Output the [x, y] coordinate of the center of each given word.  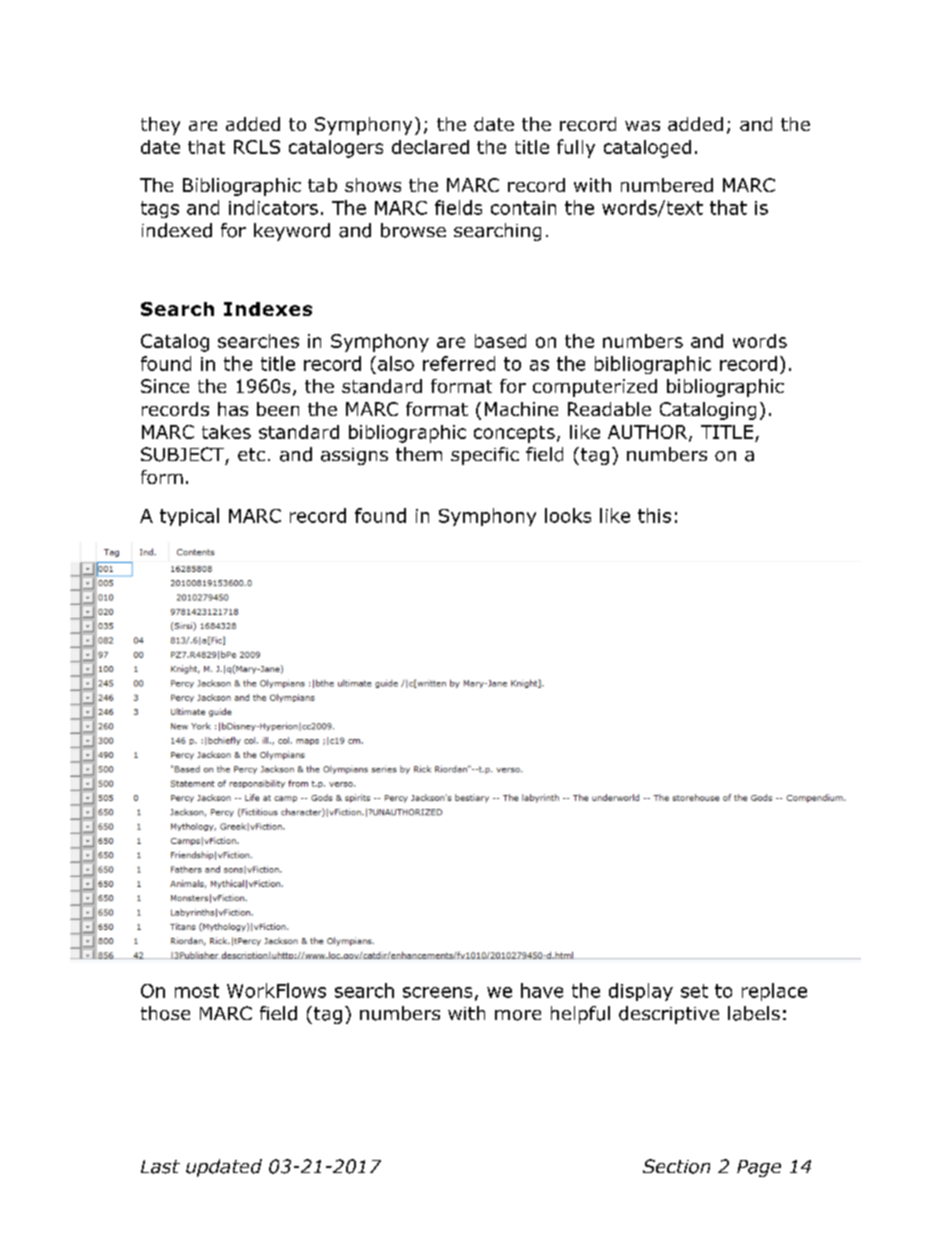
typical [189, 517]
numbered [667, 185]
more [518, 1015]
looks [568, 515]
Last [160, 1167]
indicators [273, 207]
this [654, 515]
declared [430, 147]
